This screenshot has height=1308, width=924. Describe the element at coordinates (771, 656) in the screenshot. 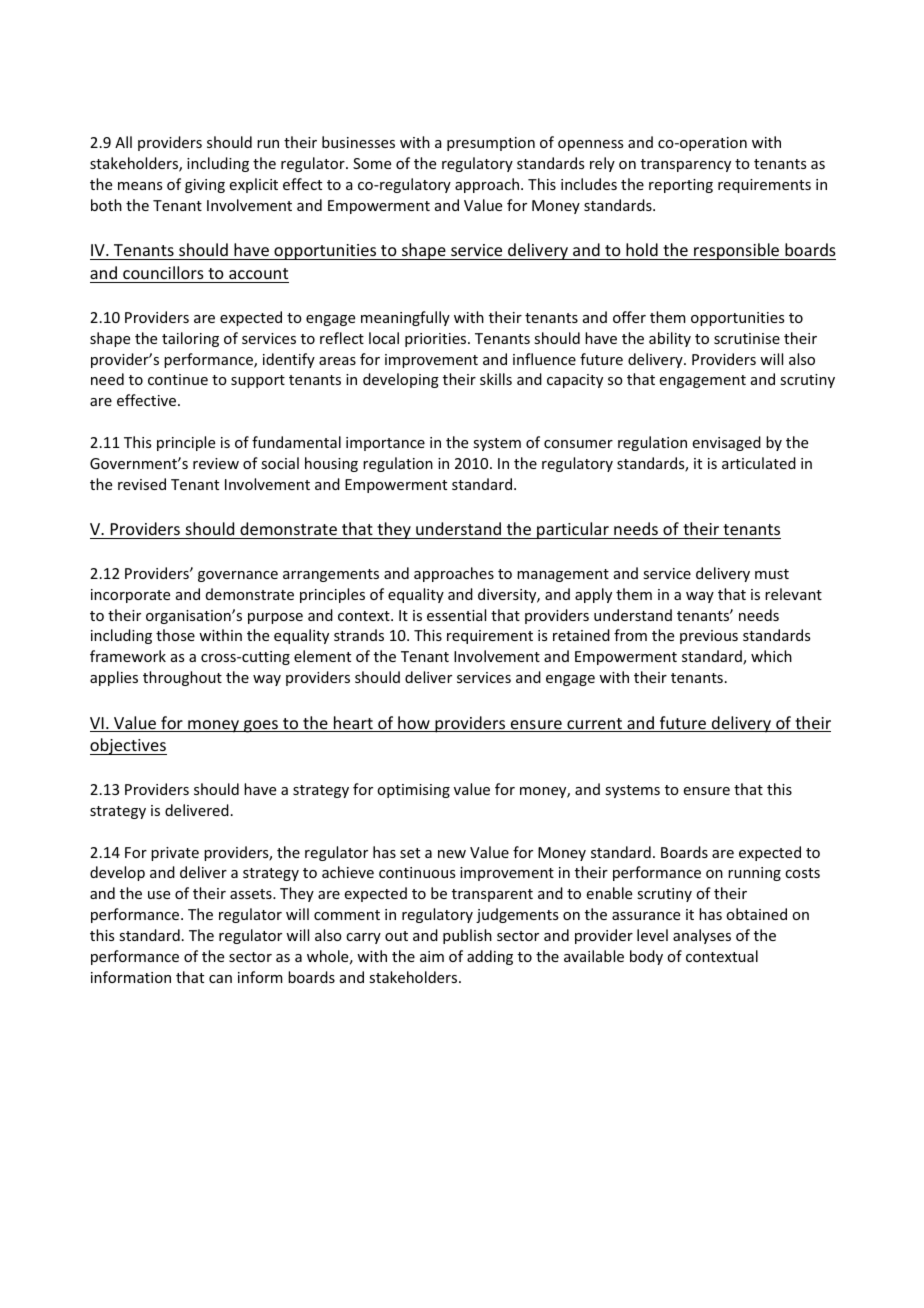

I see `which` at that location.
